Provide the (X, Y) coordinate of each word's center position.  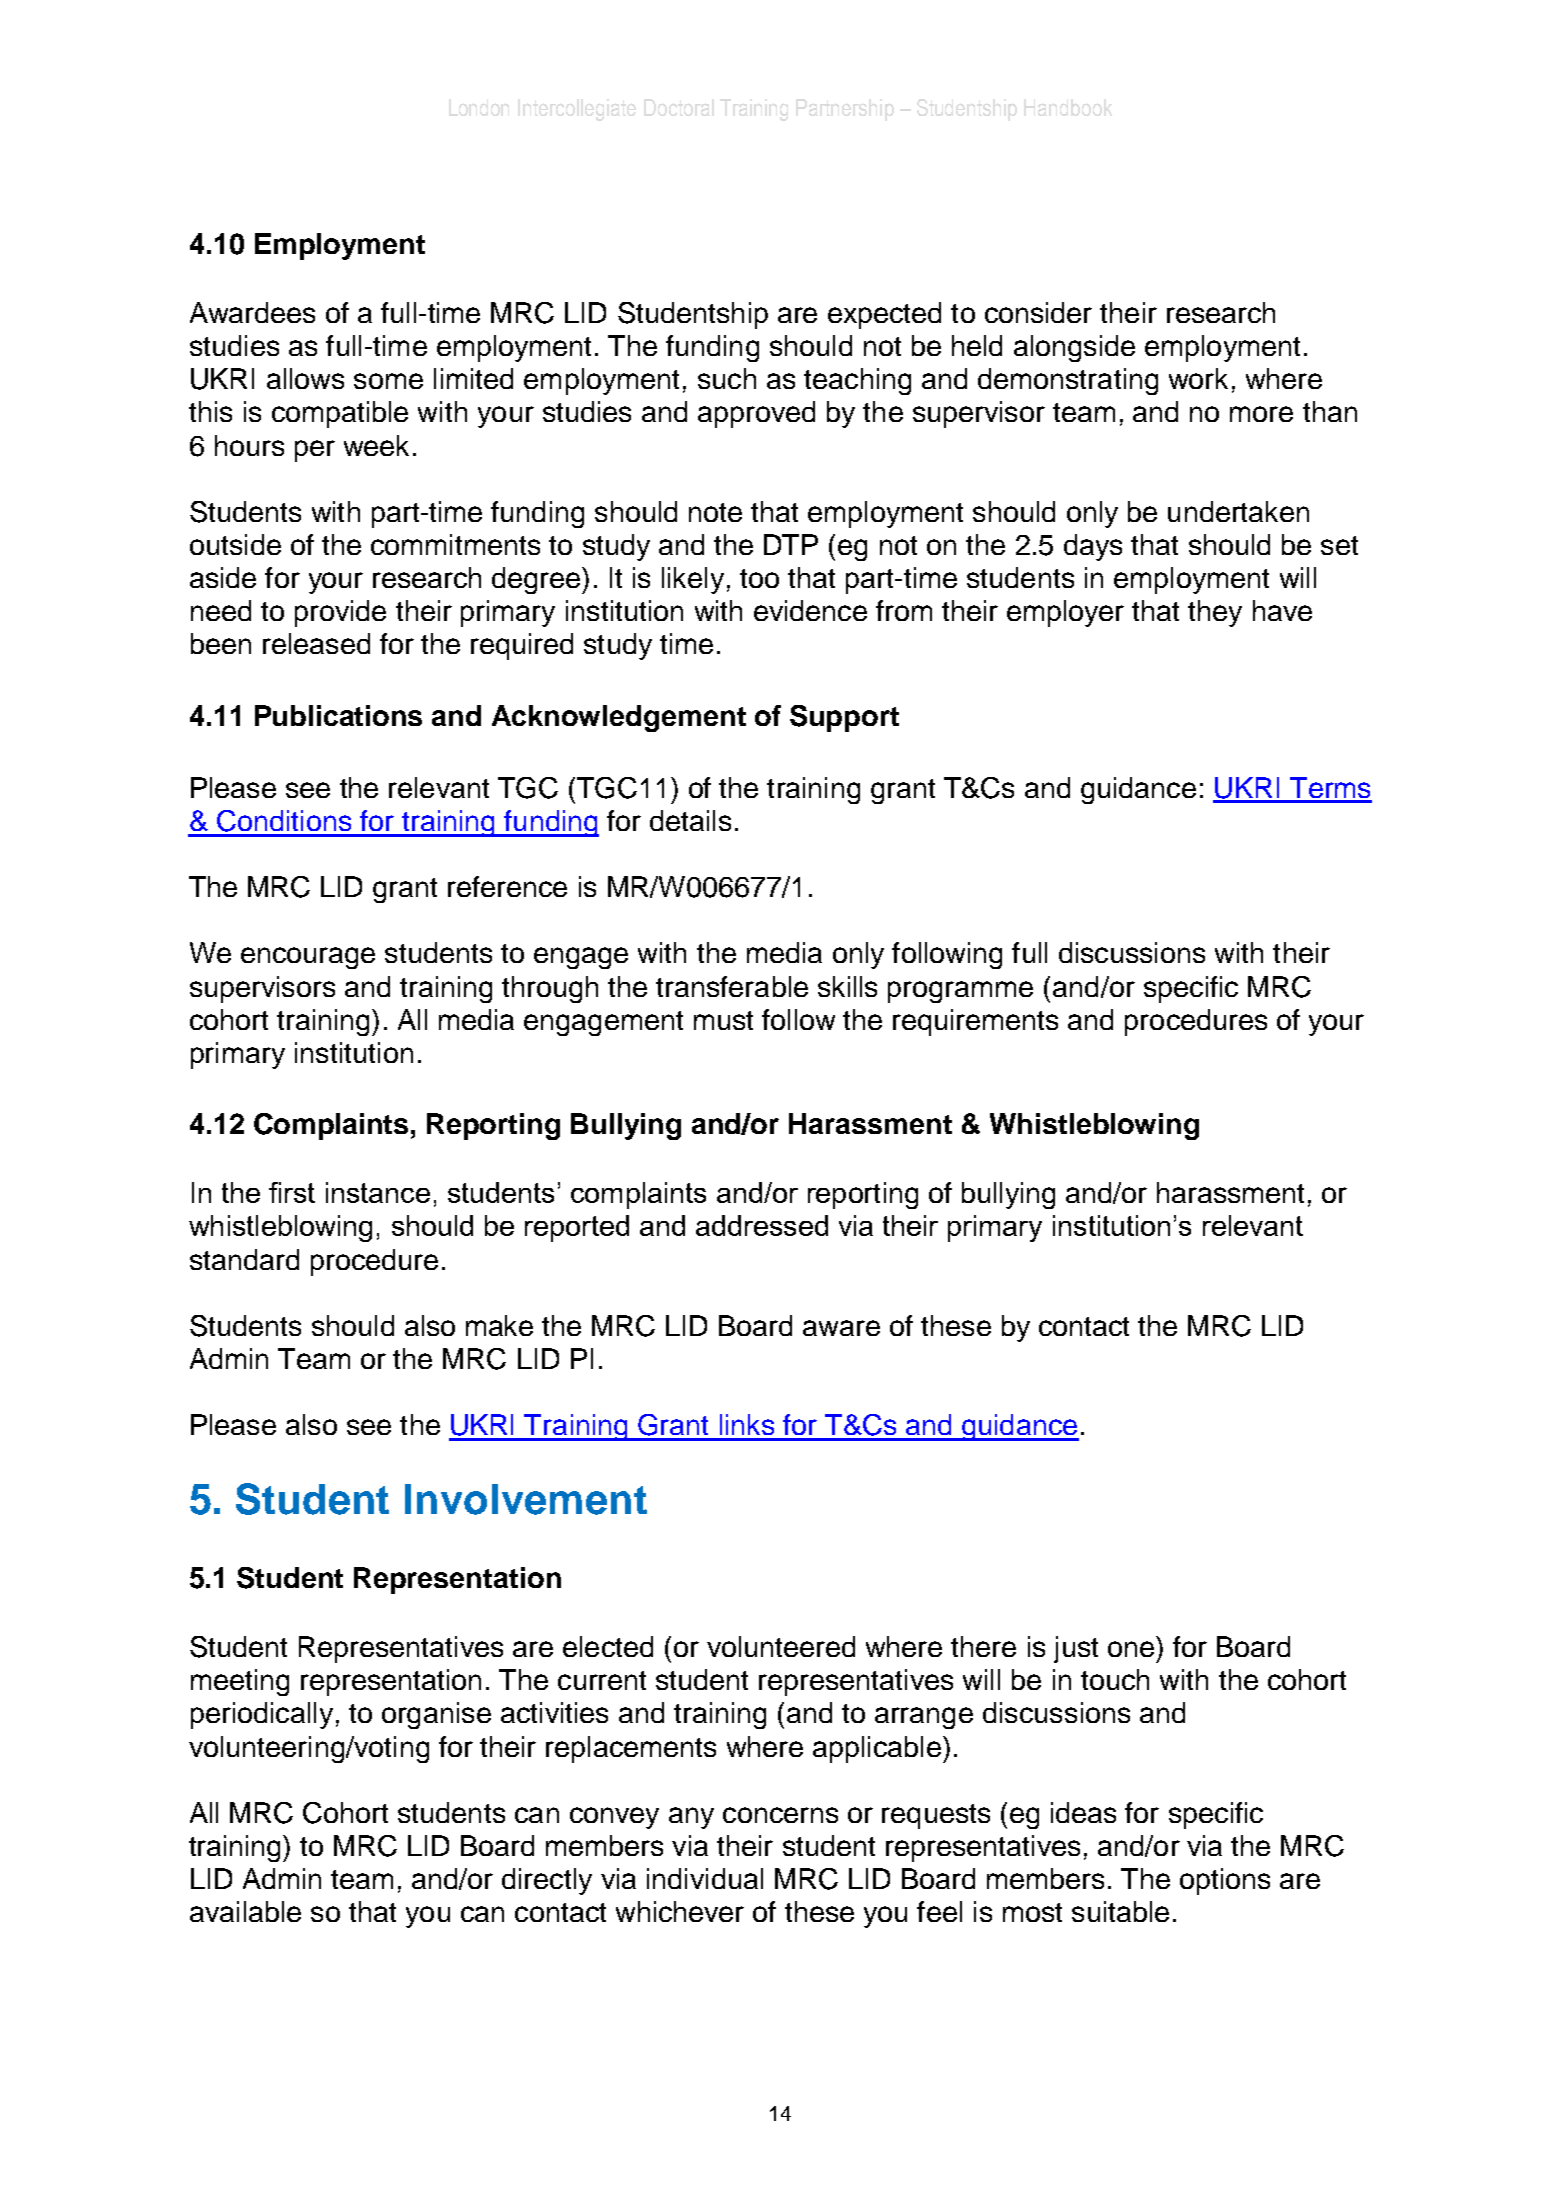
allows (305, 378)
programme (960, 992)
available (245, 1911)
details (690, 820)
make (499, 1325)
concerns (780, 1815)
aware (841, 1328)
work (1198, 378)
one (1131, 1649)
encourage (308, 958)
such (727, 378)
